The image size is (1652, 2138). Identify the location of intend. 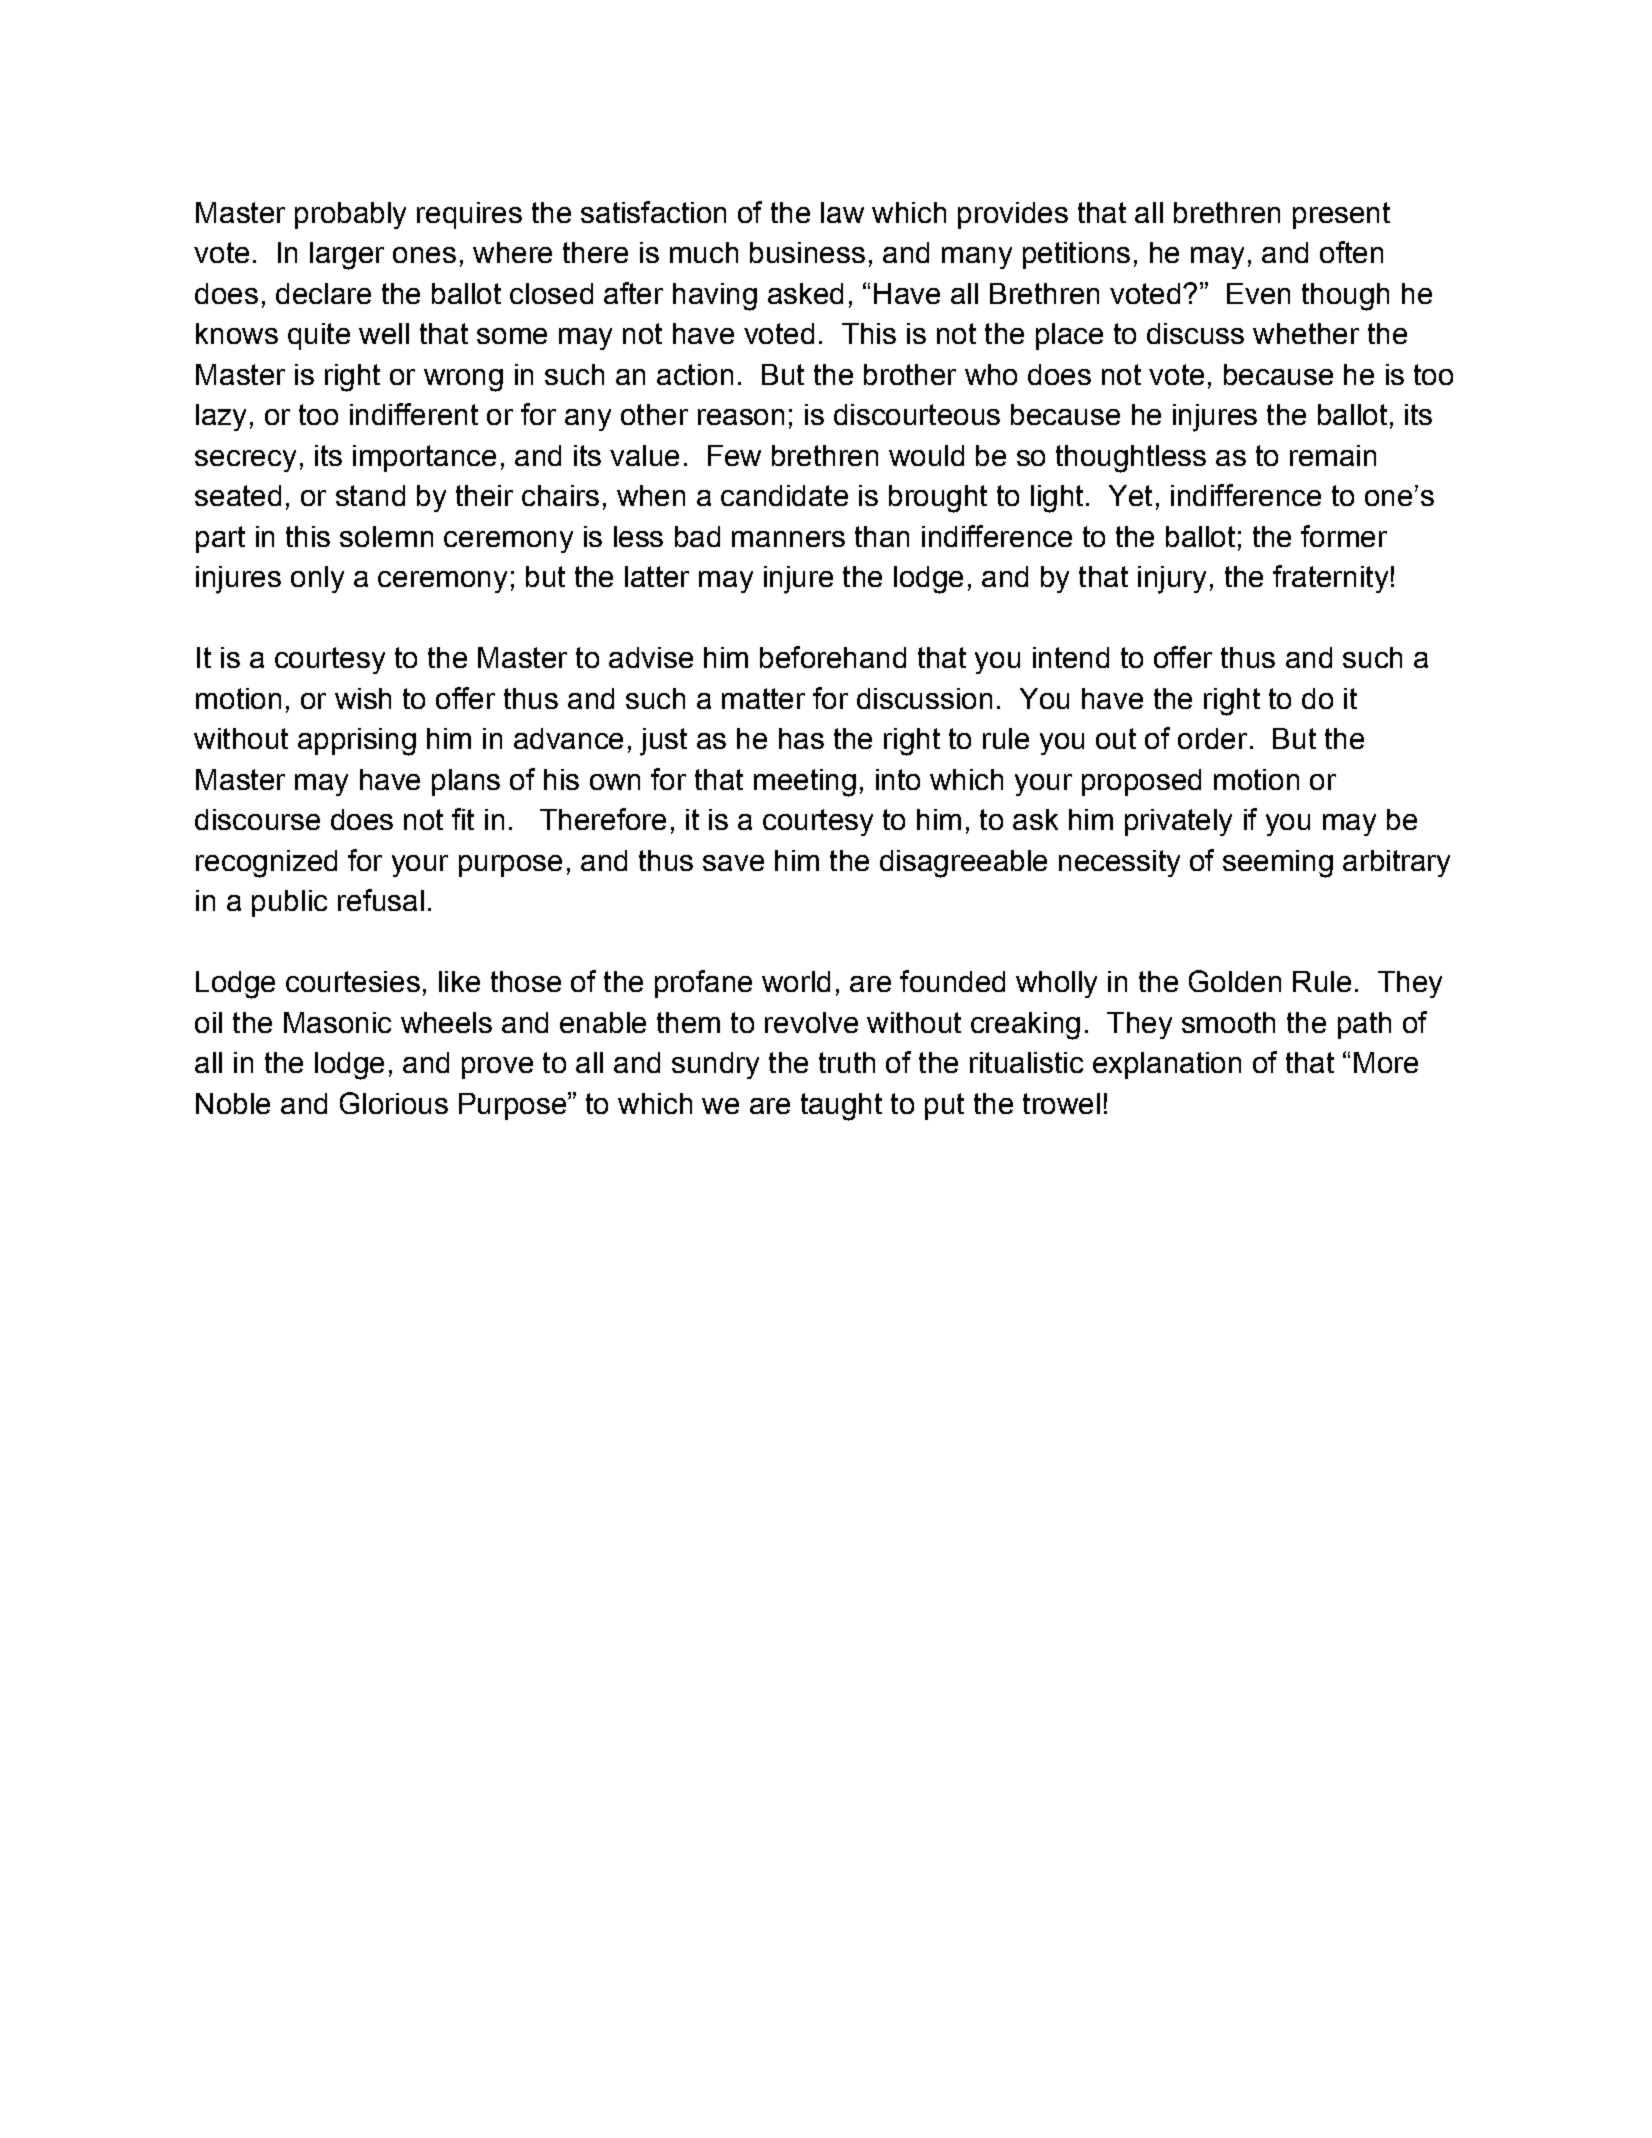
(1071, 657).
